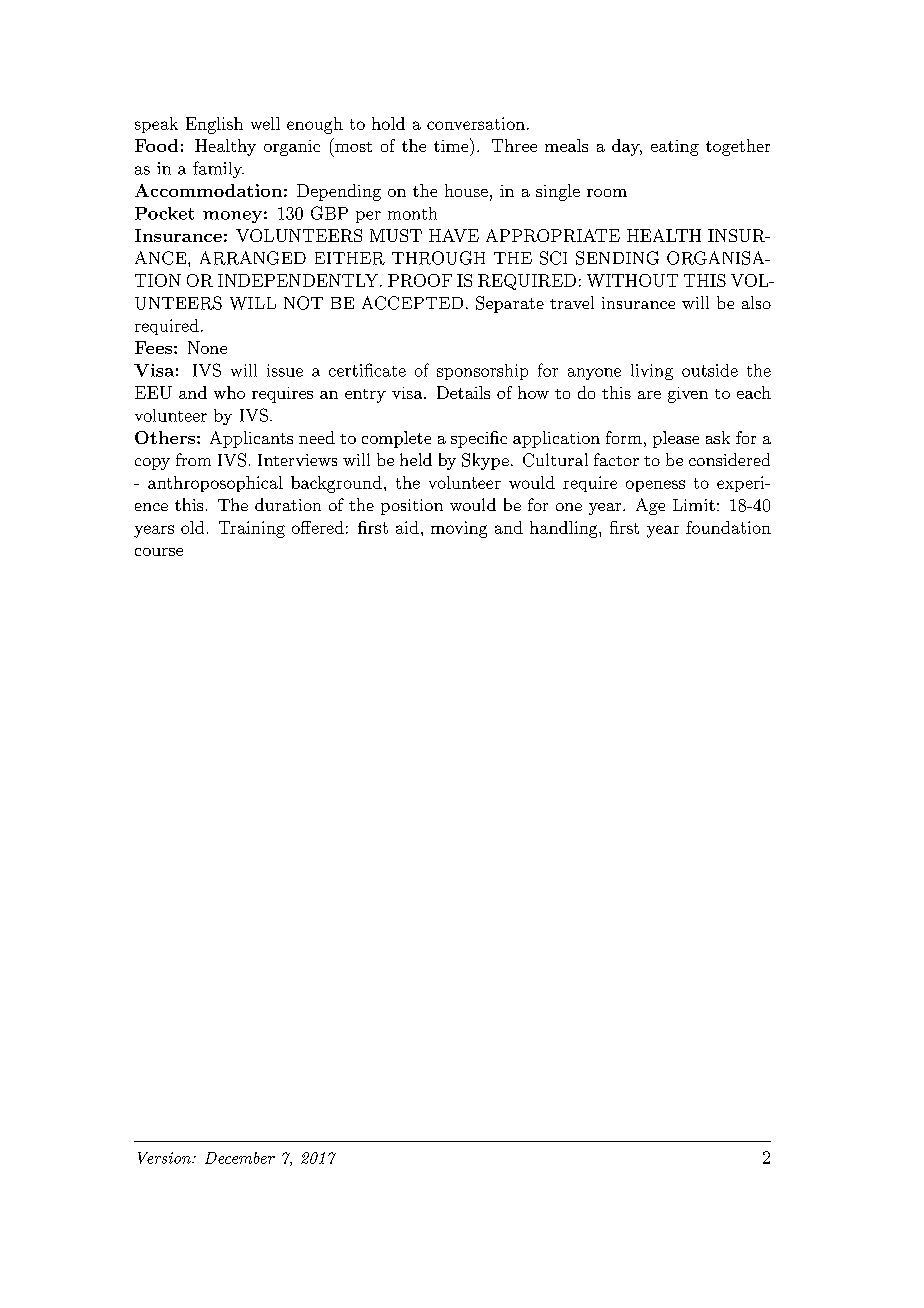 Image resolution: width=924 pixels, height=1308 pixels. I want to click on December, so click(240, 1158).
